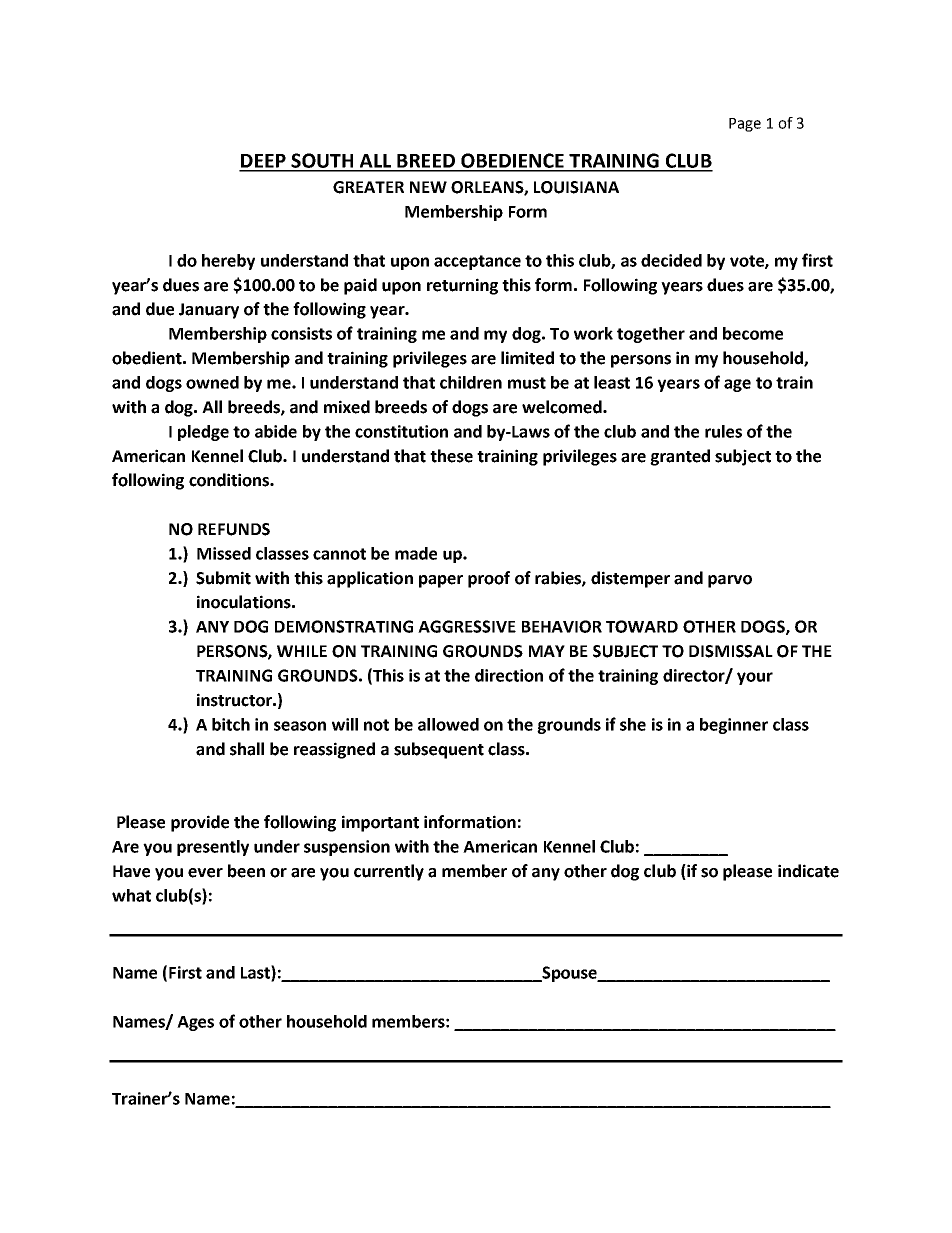 This page has width=952, height=1233. I want to click on indicate, so click(808, 871).
